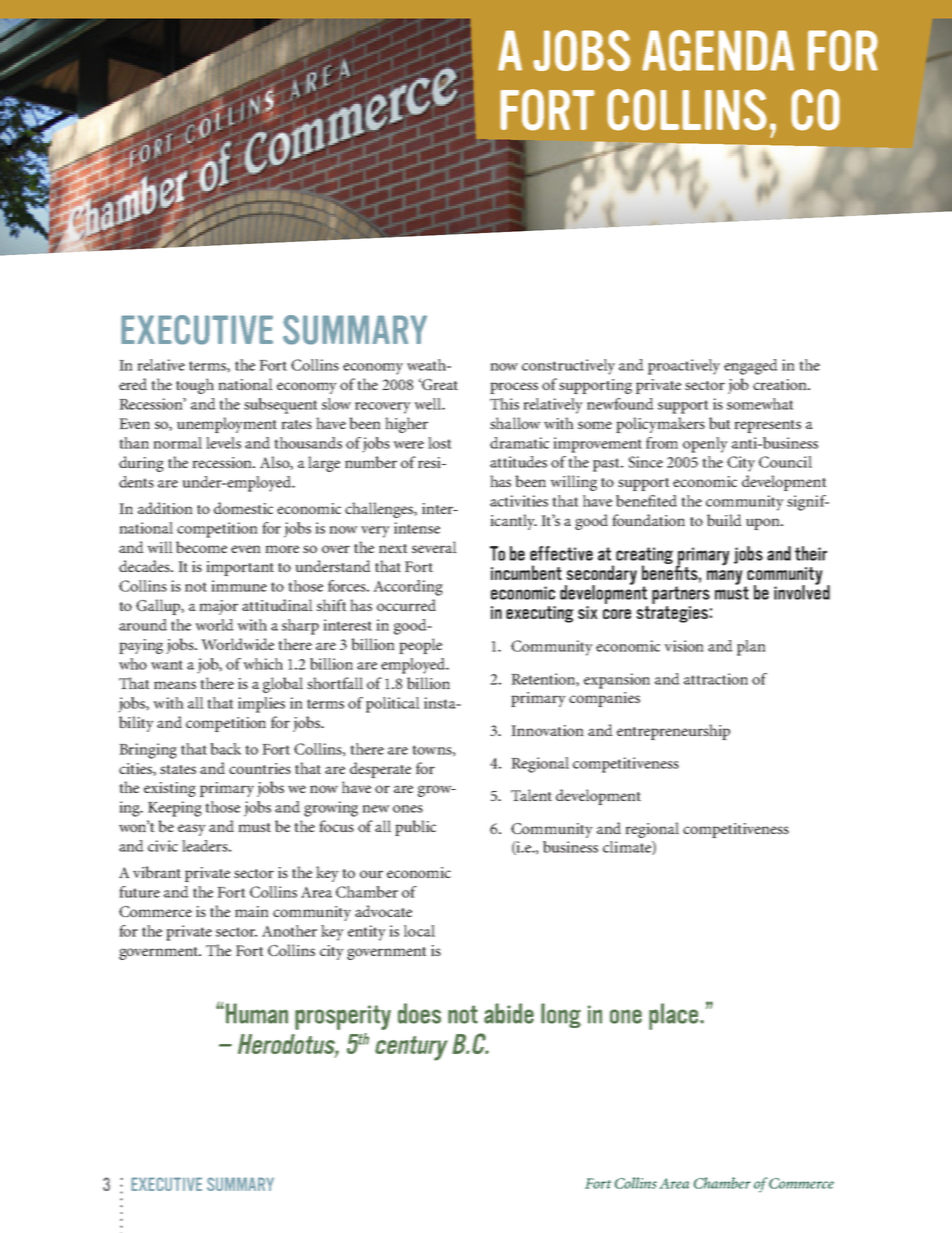 The image size is (952, 1233). What do you see at coordinates (504, 404) in the screenshot?
I see `This` at bounding box center [504, 404].
